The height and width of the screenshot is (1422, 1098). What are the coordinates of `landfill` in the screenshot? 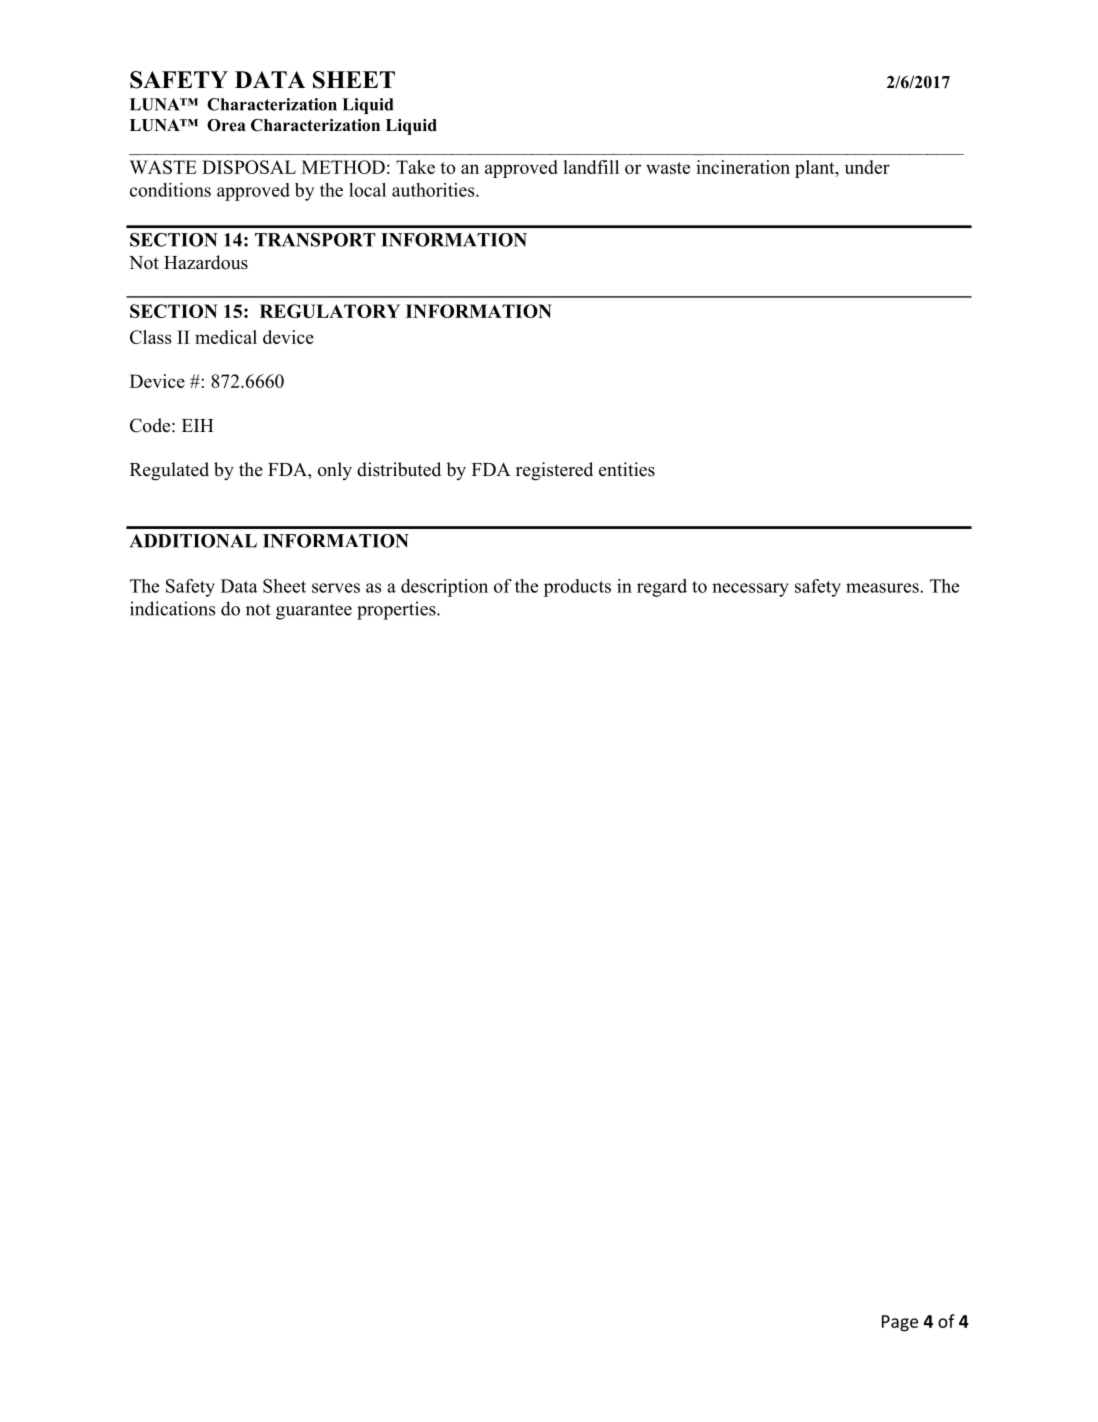 It's located at (591, 167).
